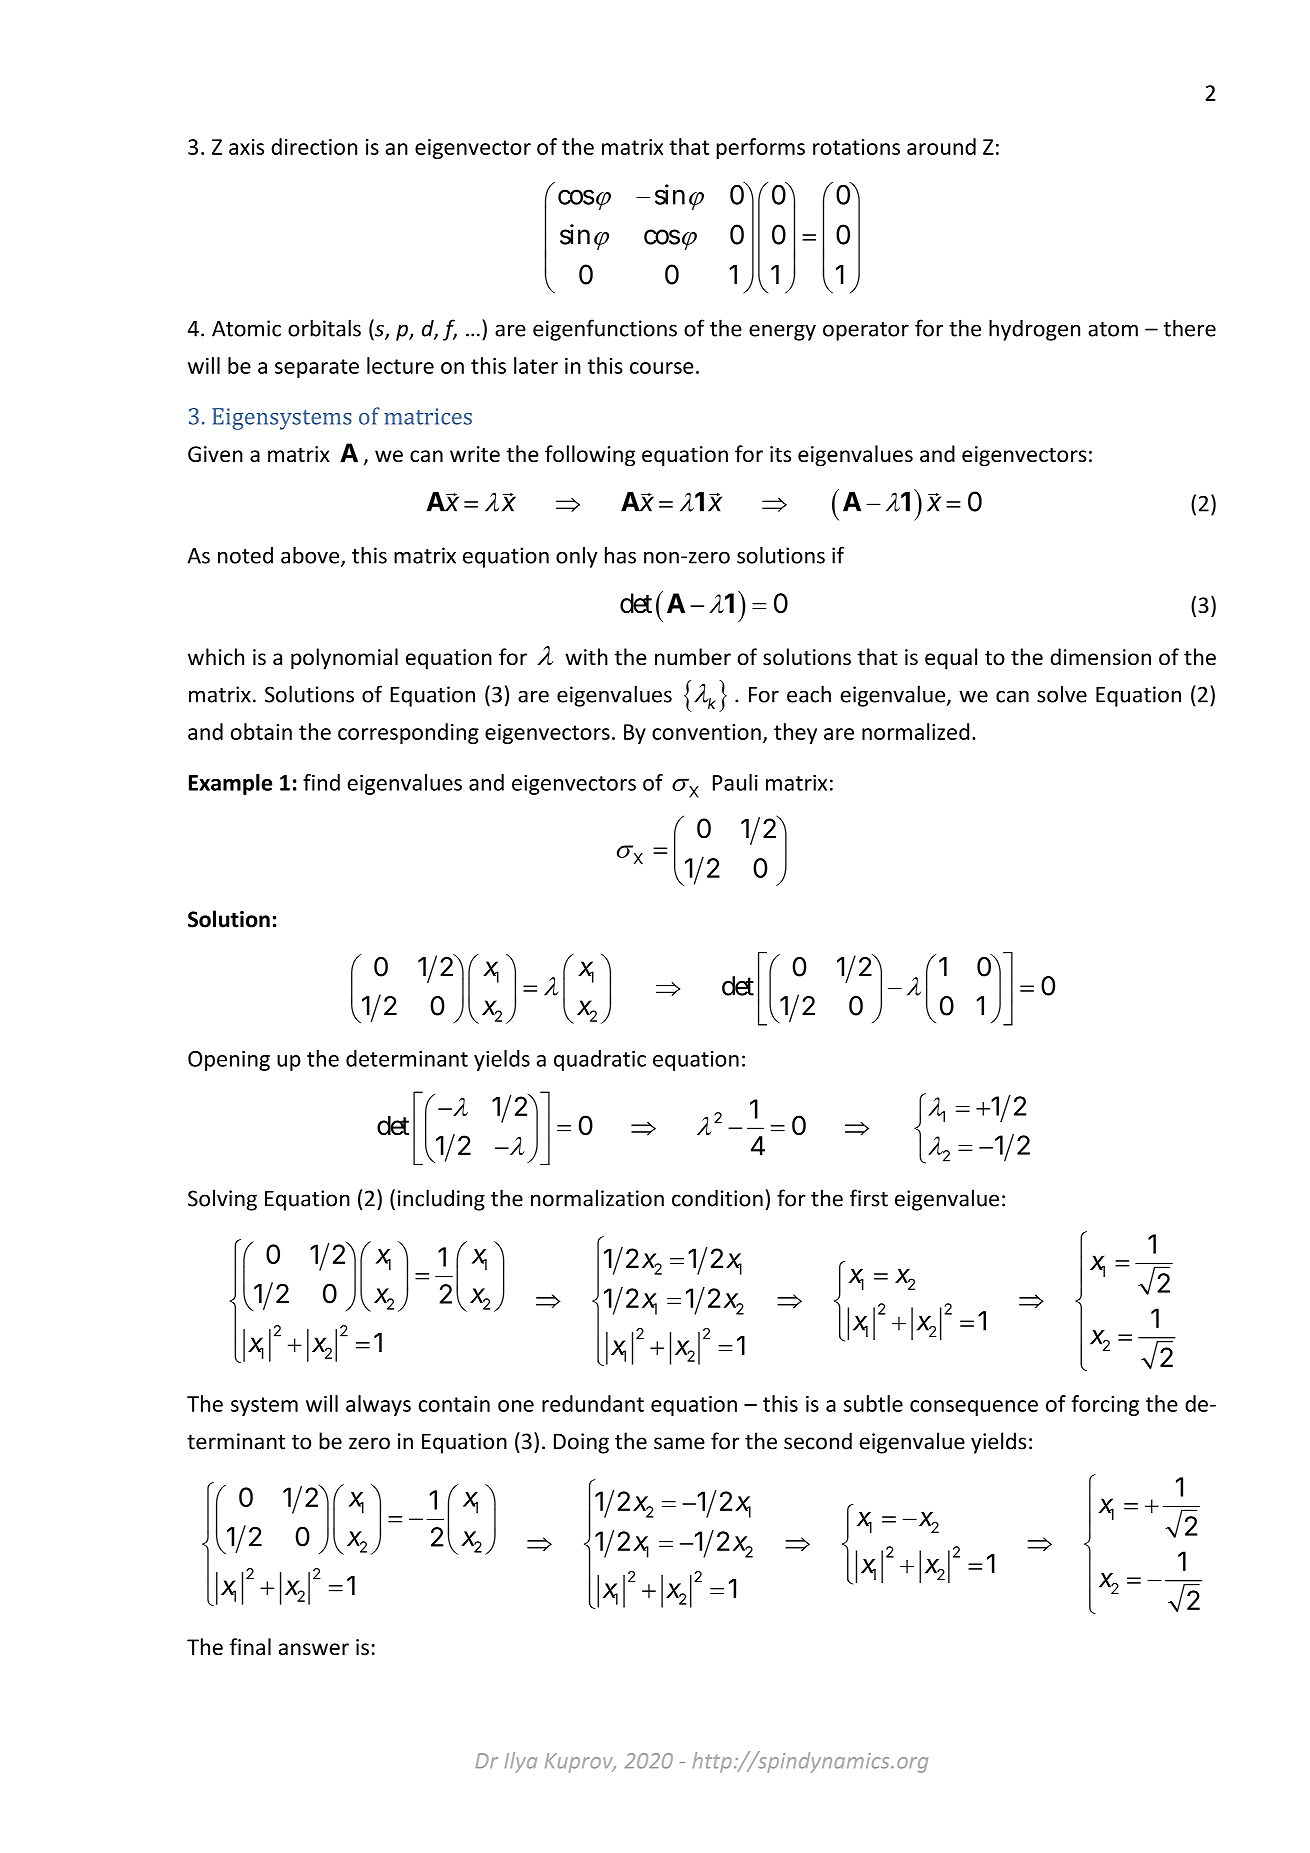  I want to click on has, so click(620, 555).
